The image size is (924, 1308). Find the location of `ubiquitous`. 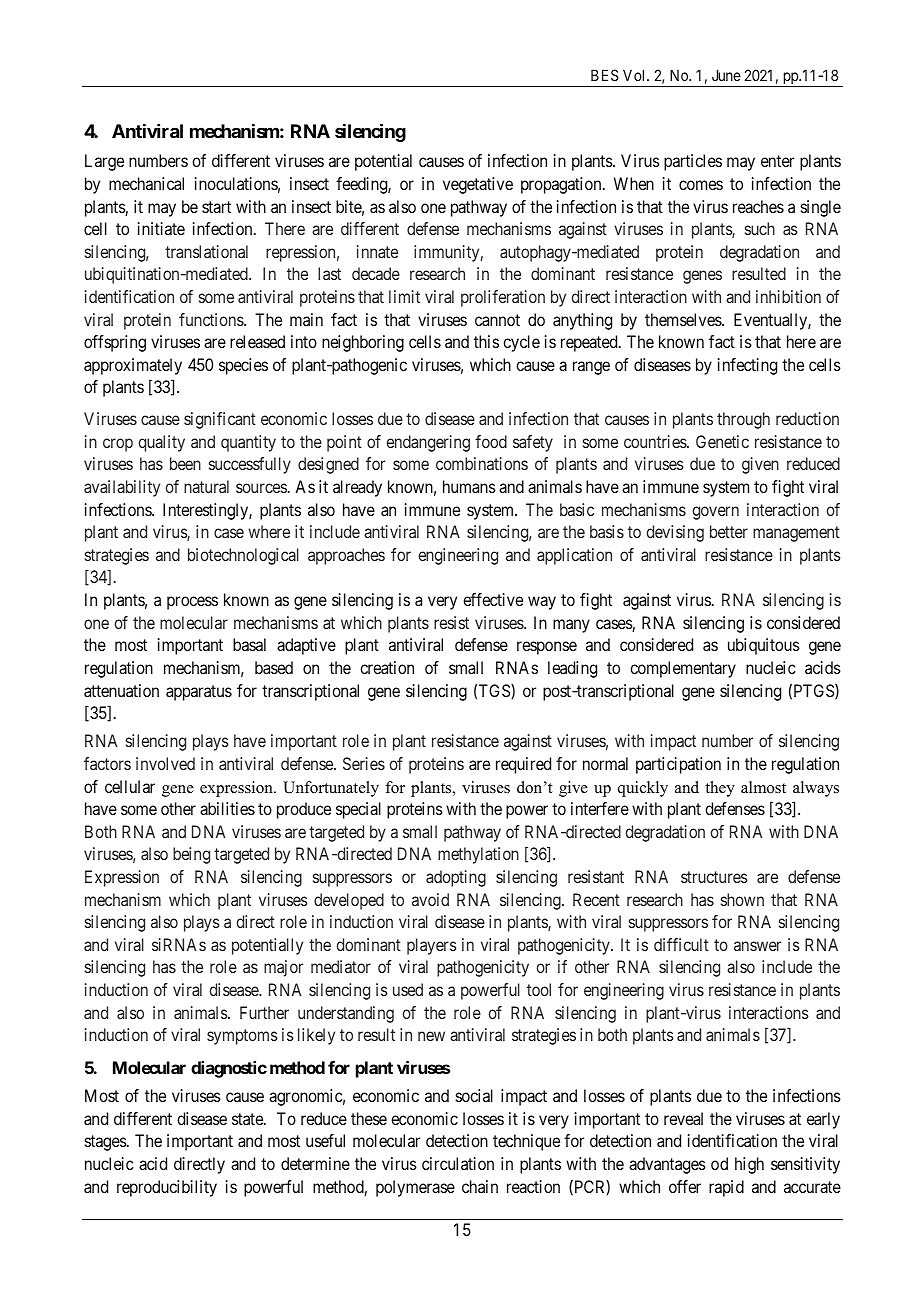

ubiquitous is located at coordinates (764, 646).
